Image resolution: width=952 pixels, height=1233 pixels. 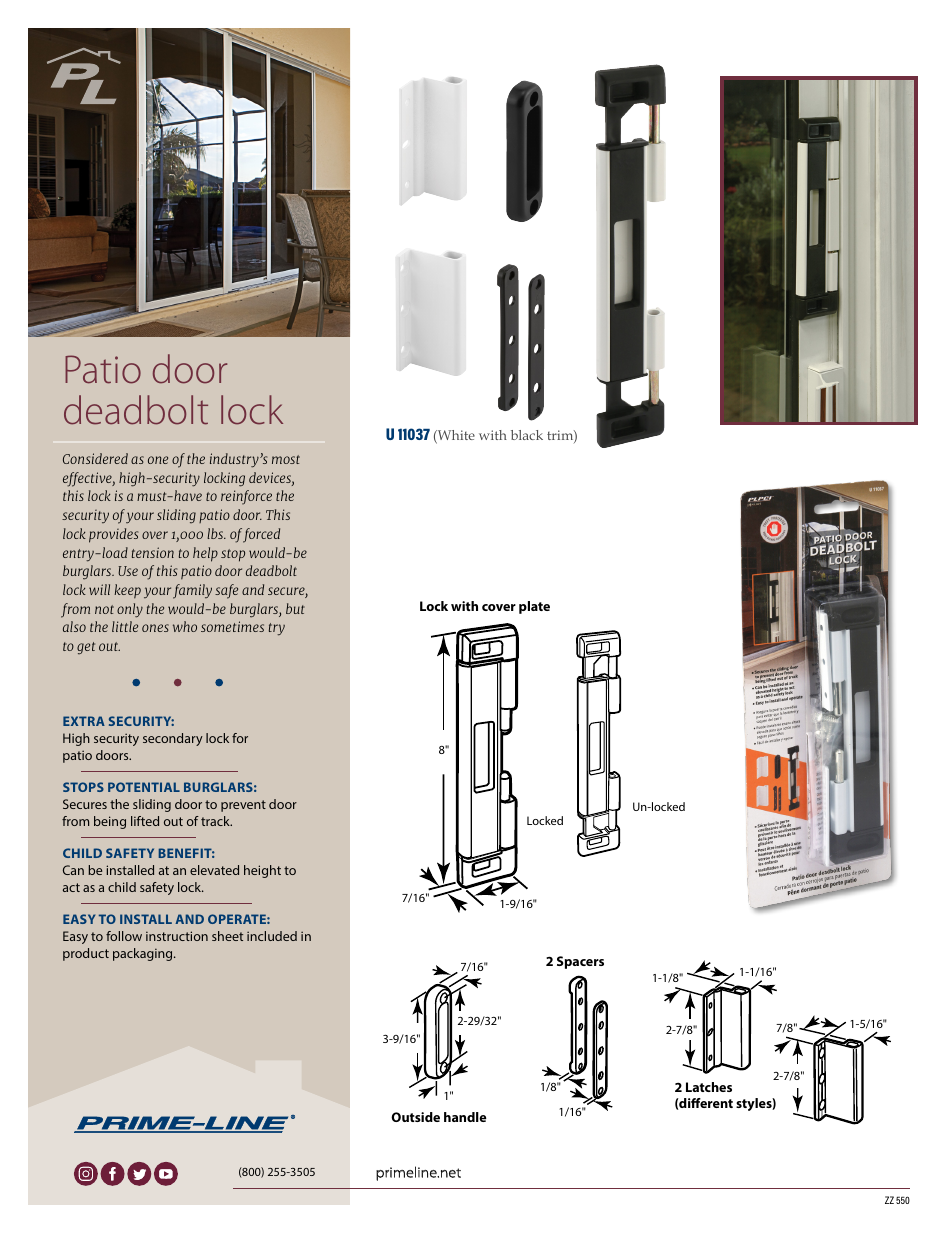 I want to click on prevent, so click(x=243, y=806).
